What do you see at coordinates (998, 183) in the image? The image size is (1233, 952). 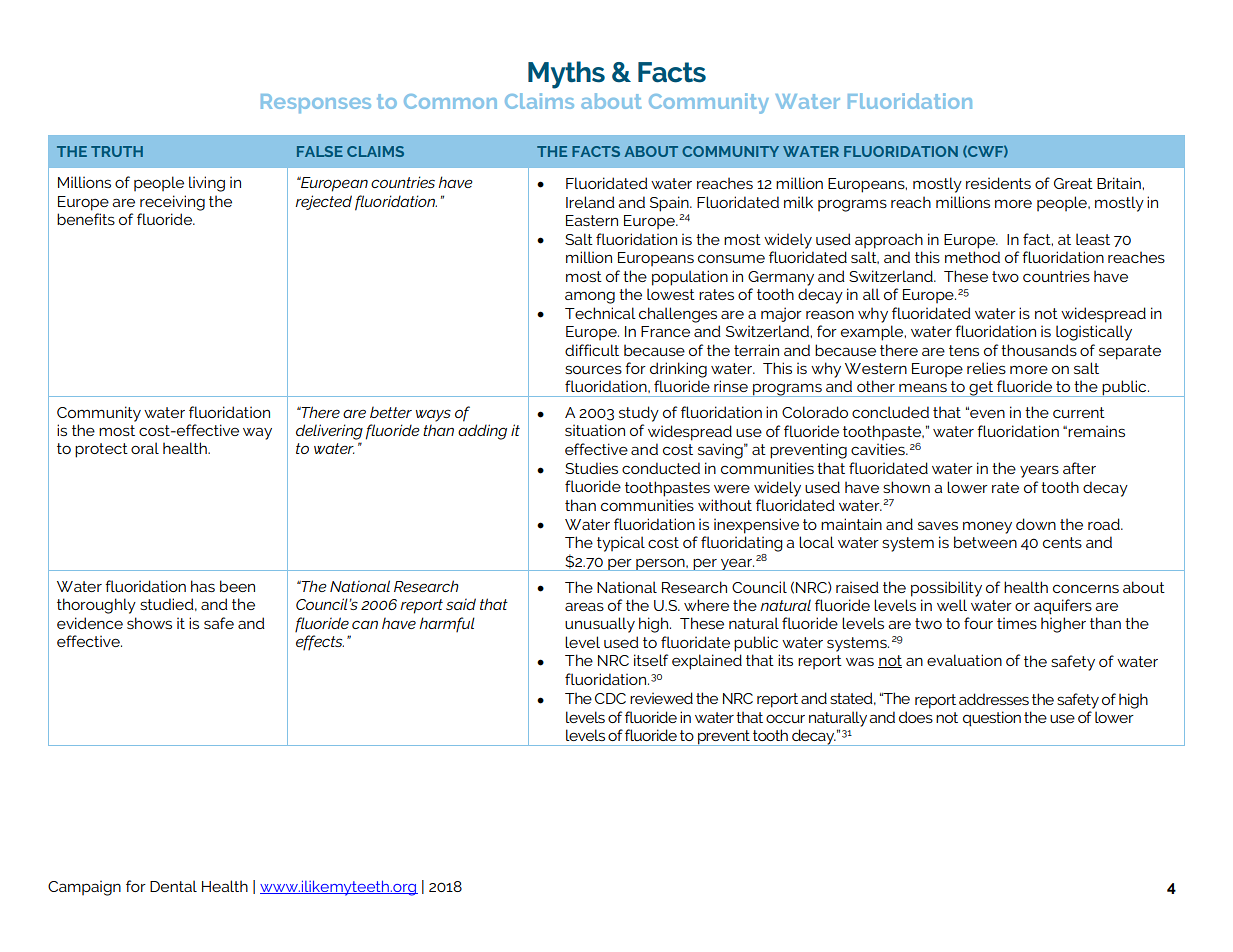 I see `residents` at bounding box center [998, 183].
